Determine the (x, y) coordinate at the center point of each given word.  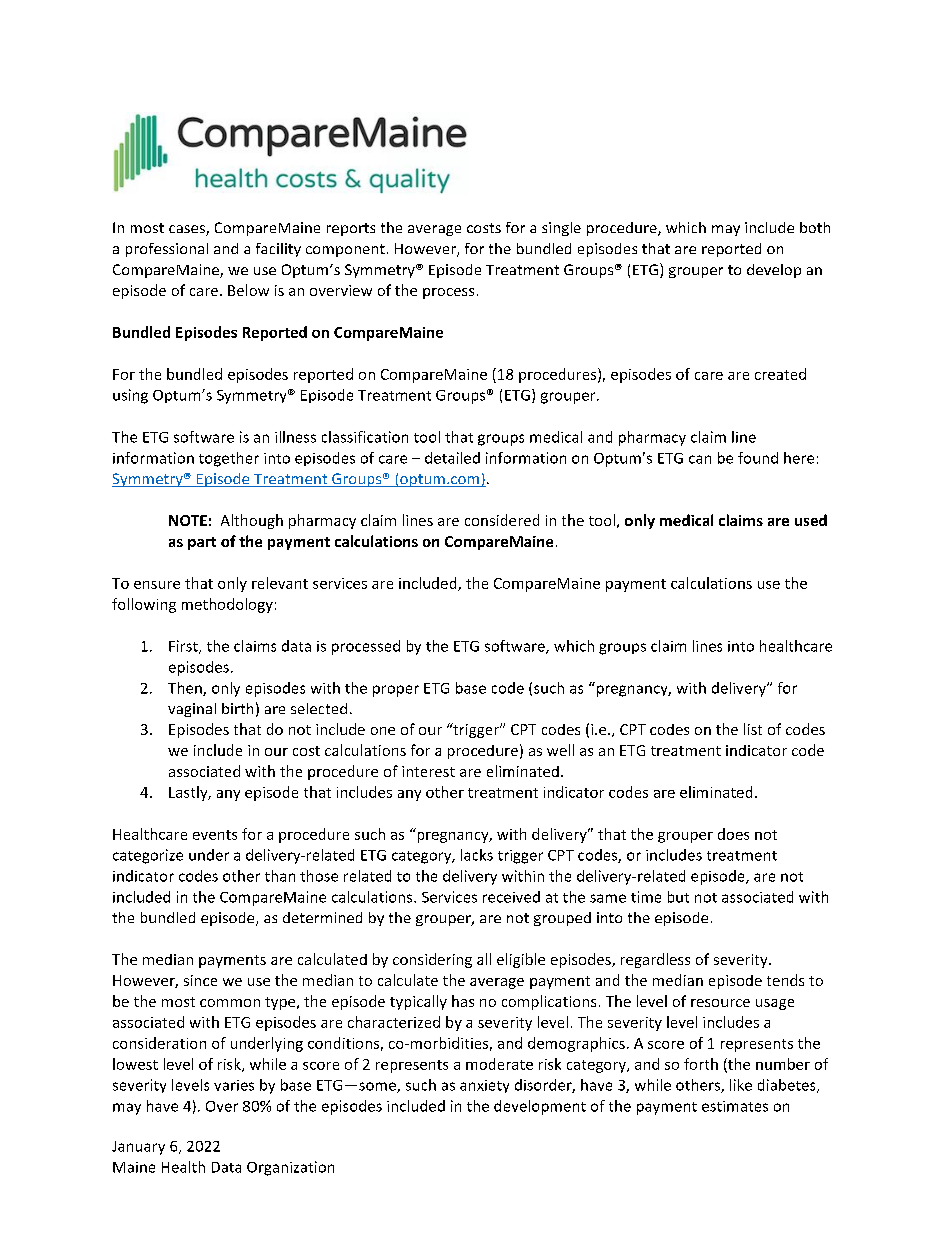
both (815, 227)
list (753, 729)
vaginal (192, 710)
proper (396, 691)
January (138, 1148)
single (561, 229)
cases (188, 230)
